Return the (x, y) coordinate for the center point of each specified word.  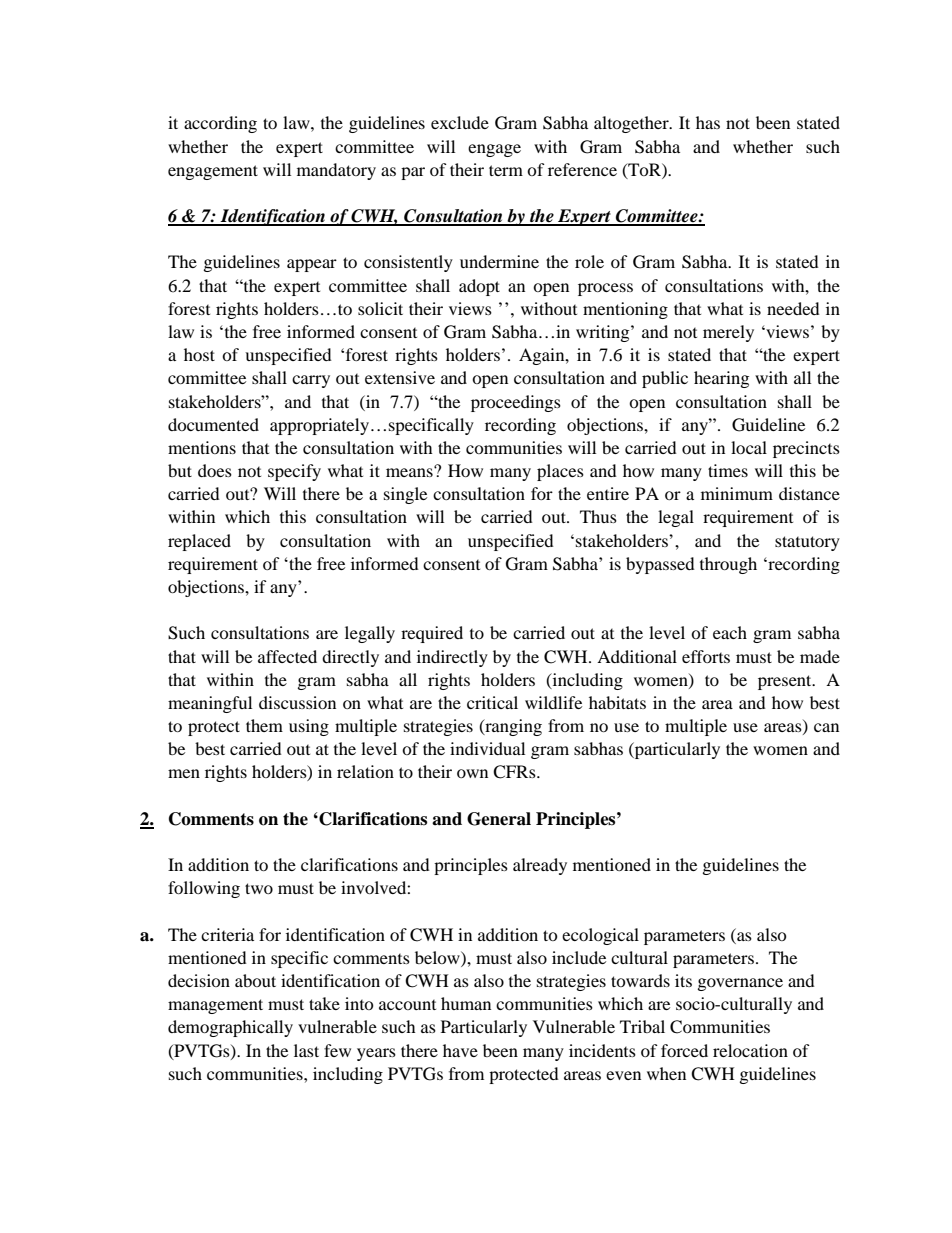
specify (294, 472)
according (220, 124)
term (506, 170)
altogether (632, 124)
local (749, 447)
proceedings (516, 403)
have (460, 1050)
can (826, 727)
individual (487, 748)
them (264, 725)
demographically (230, 1028)
